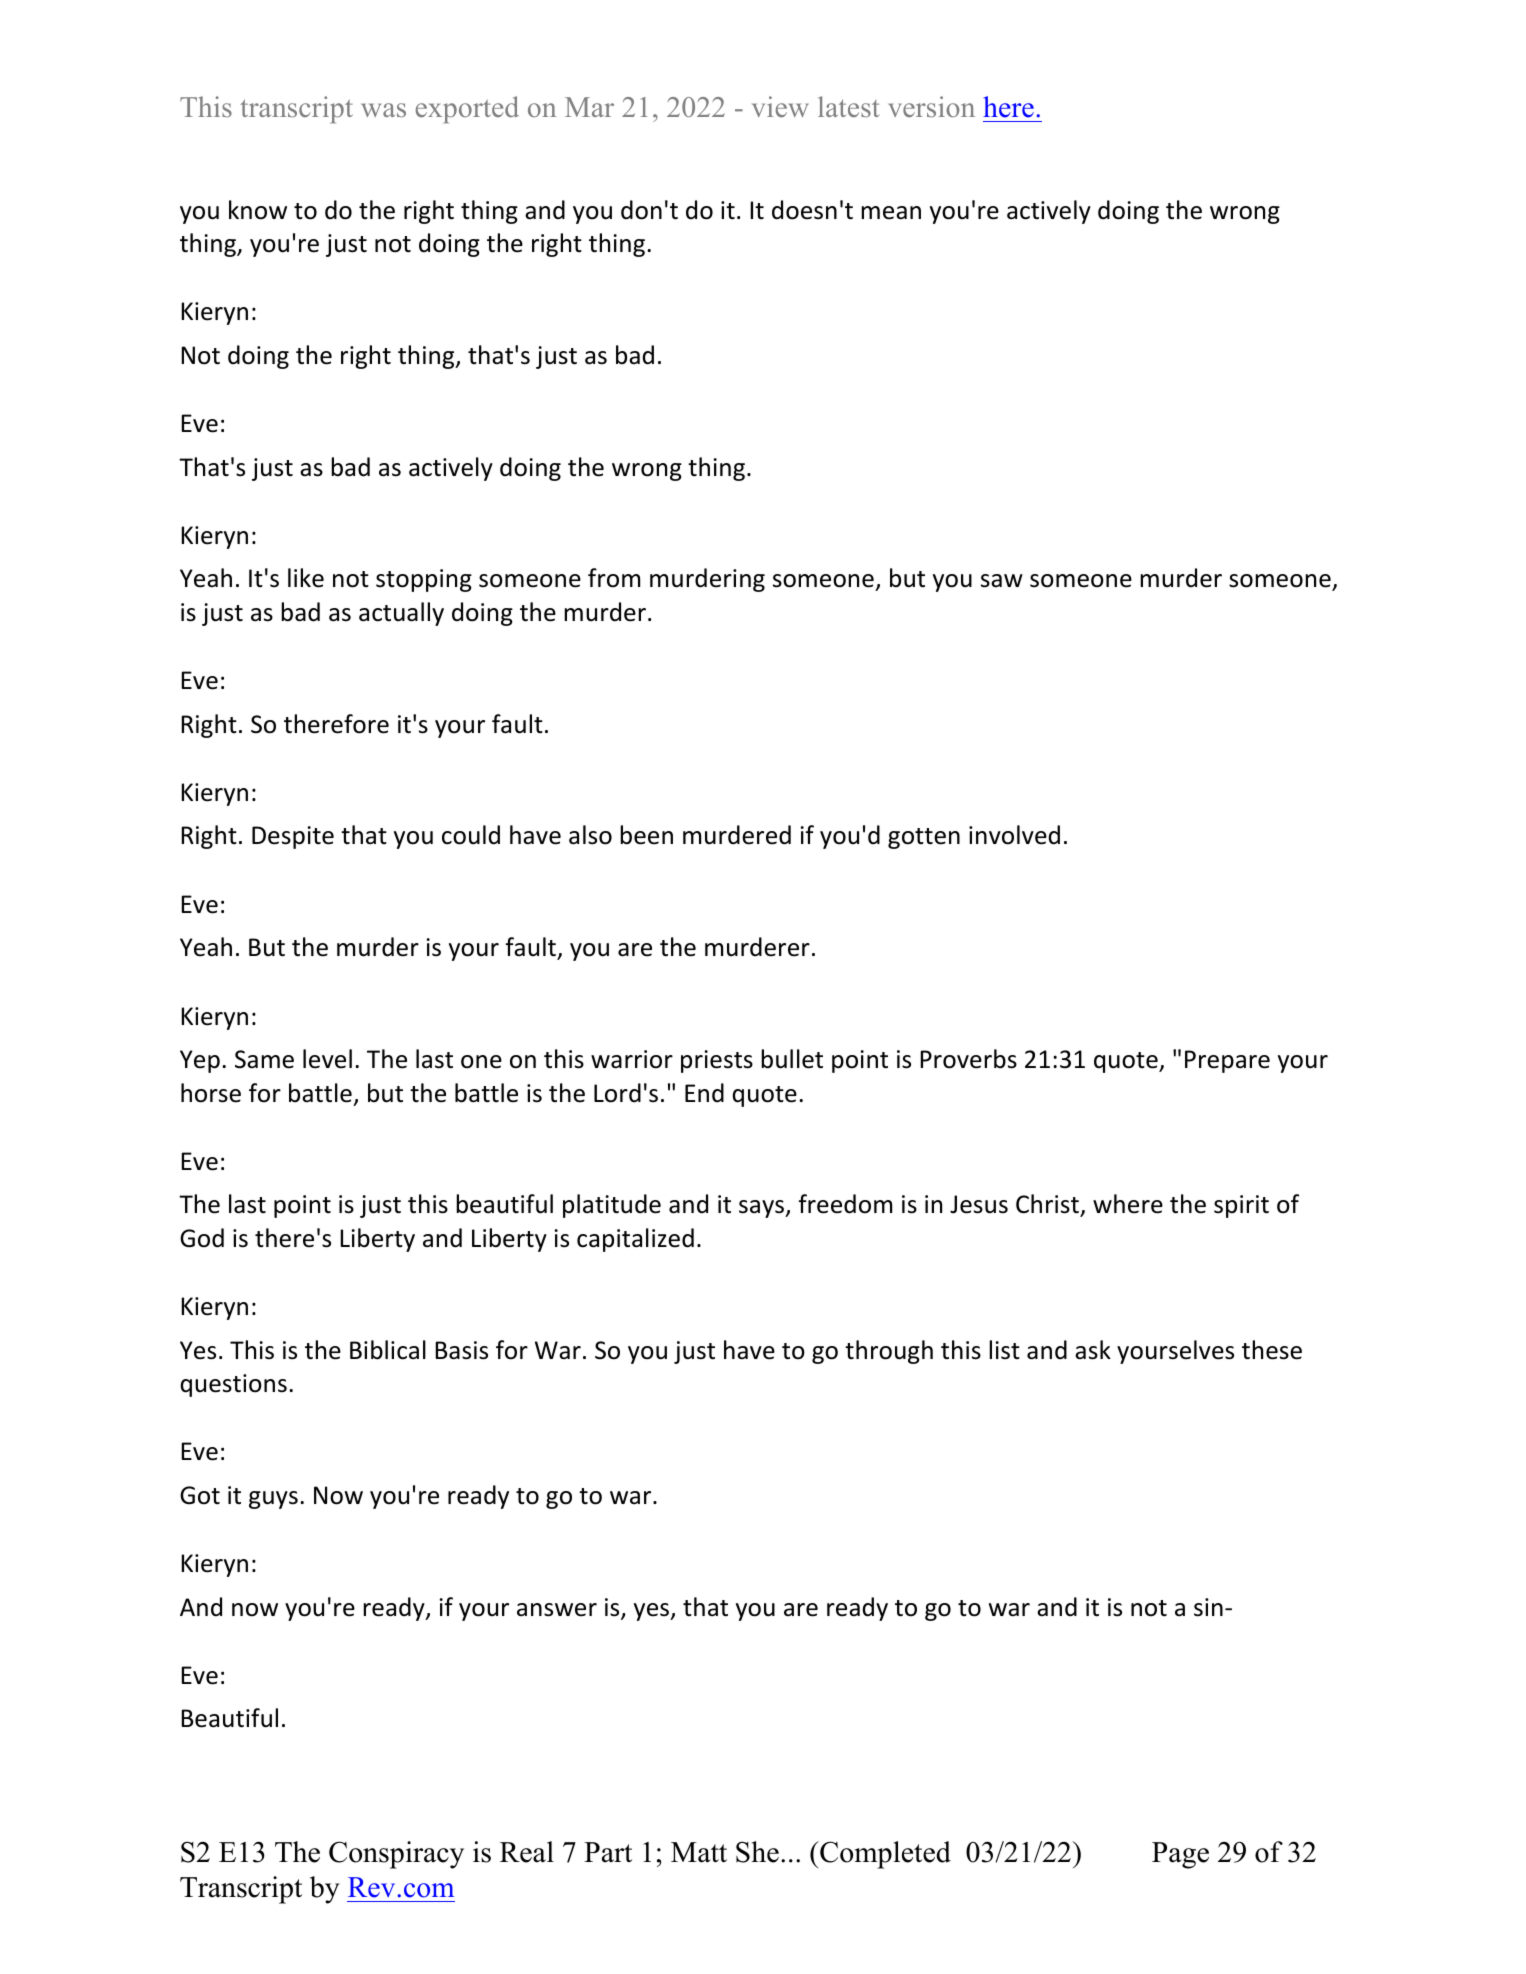 Image resolution: width=1526 pixels, height=1974 pixels. I want to click on Conspiracy, so click(396, 1855).
